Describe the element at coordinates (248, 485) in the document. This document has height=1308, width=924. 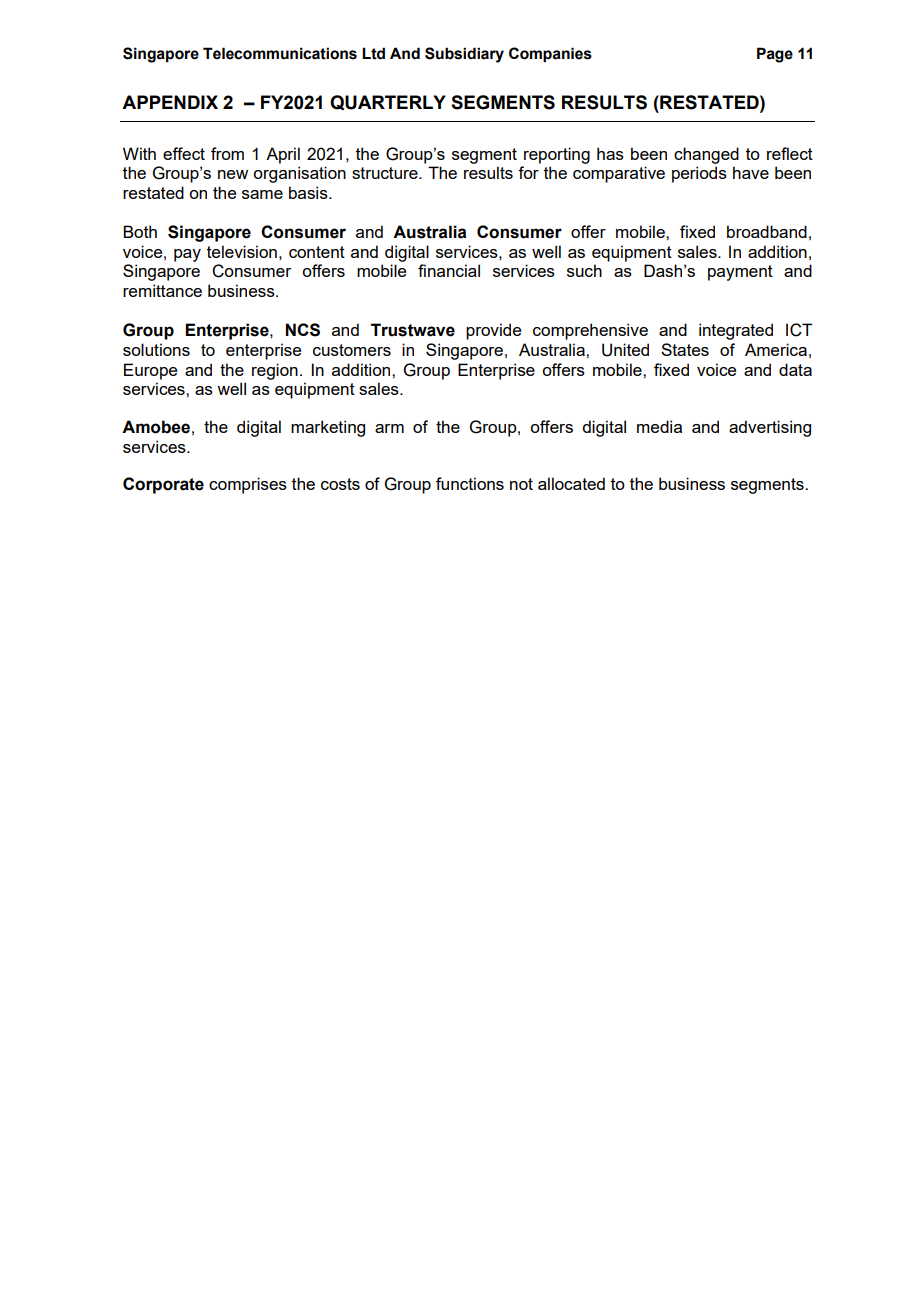
I see `comprises` at that location.
